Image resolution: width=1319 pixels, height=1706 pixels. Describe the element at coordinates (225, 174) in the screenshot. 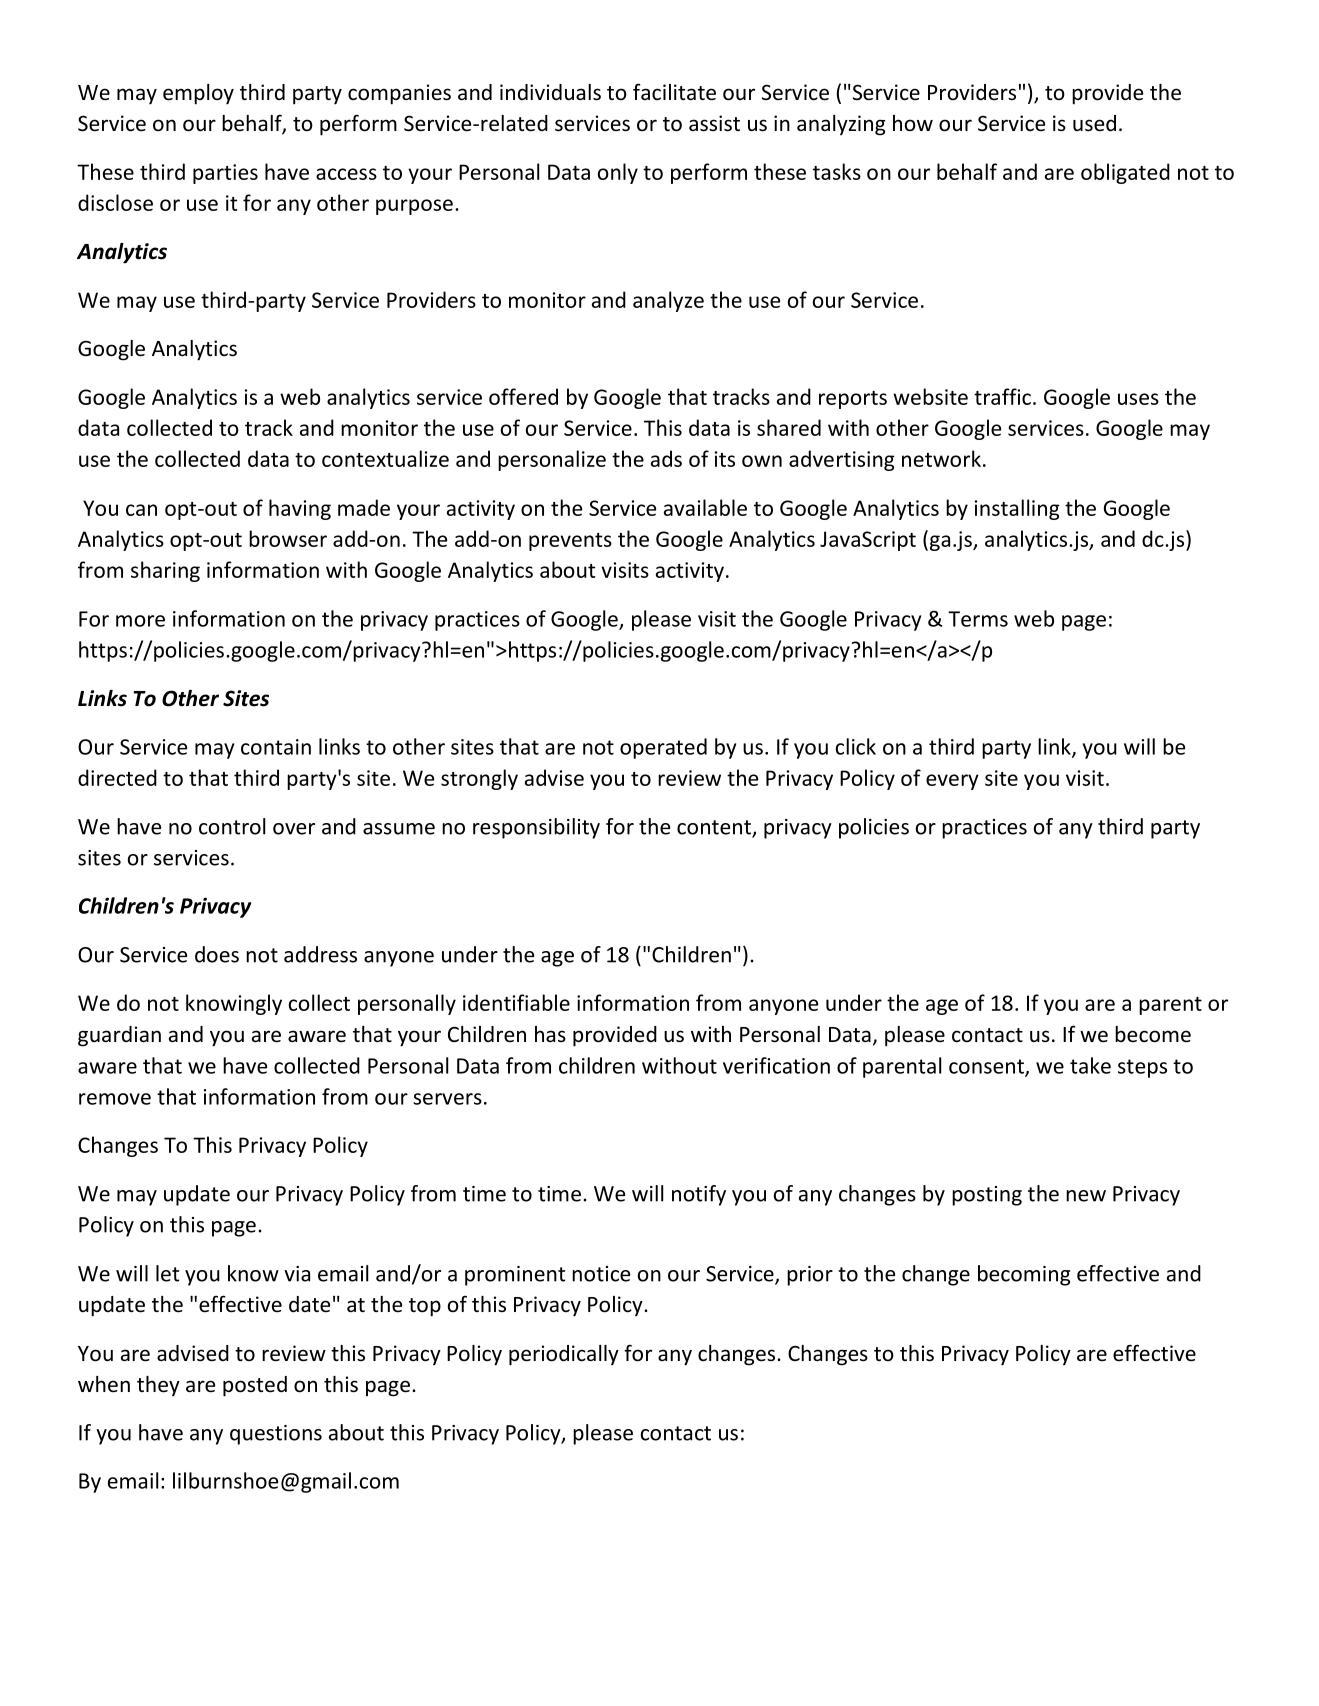

I see `parties` at that location.
